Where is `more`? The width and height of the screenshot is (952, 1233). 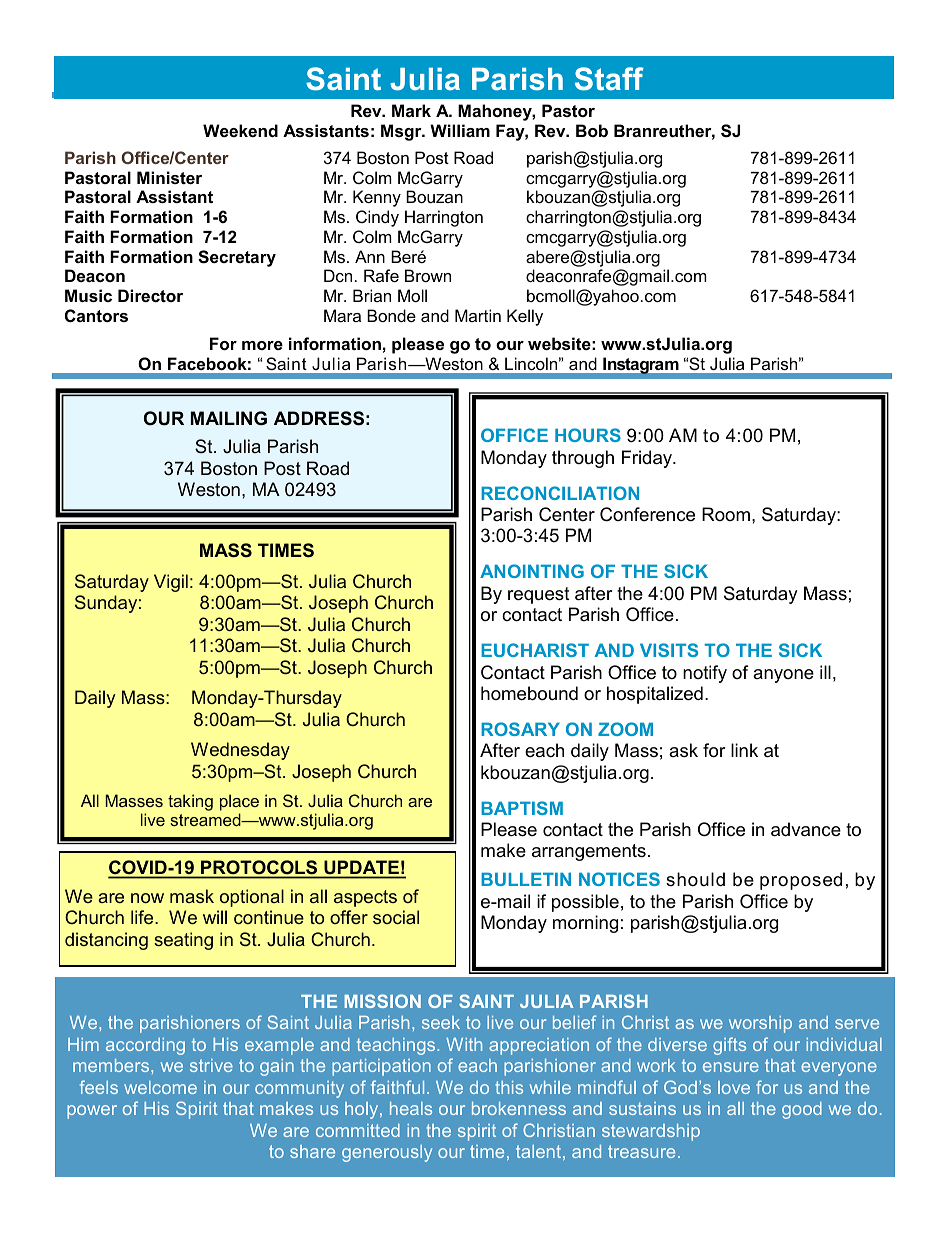
more is located at coordinates (262, 345).
